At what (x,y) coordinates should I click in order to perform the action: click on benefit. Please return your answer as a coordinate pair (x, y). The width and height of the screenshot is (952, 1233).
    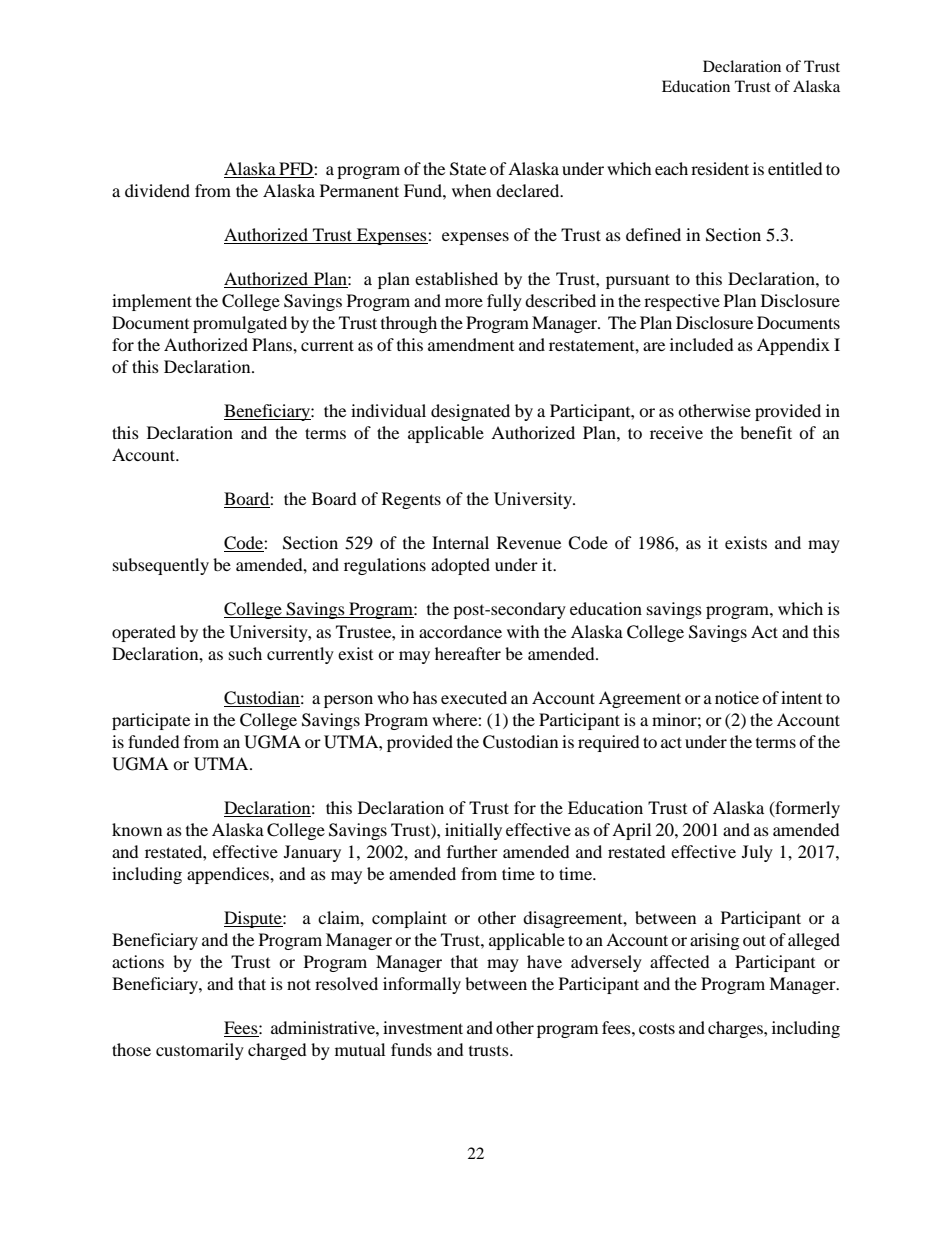
    Looking at the image, I should click on (766, 432).
